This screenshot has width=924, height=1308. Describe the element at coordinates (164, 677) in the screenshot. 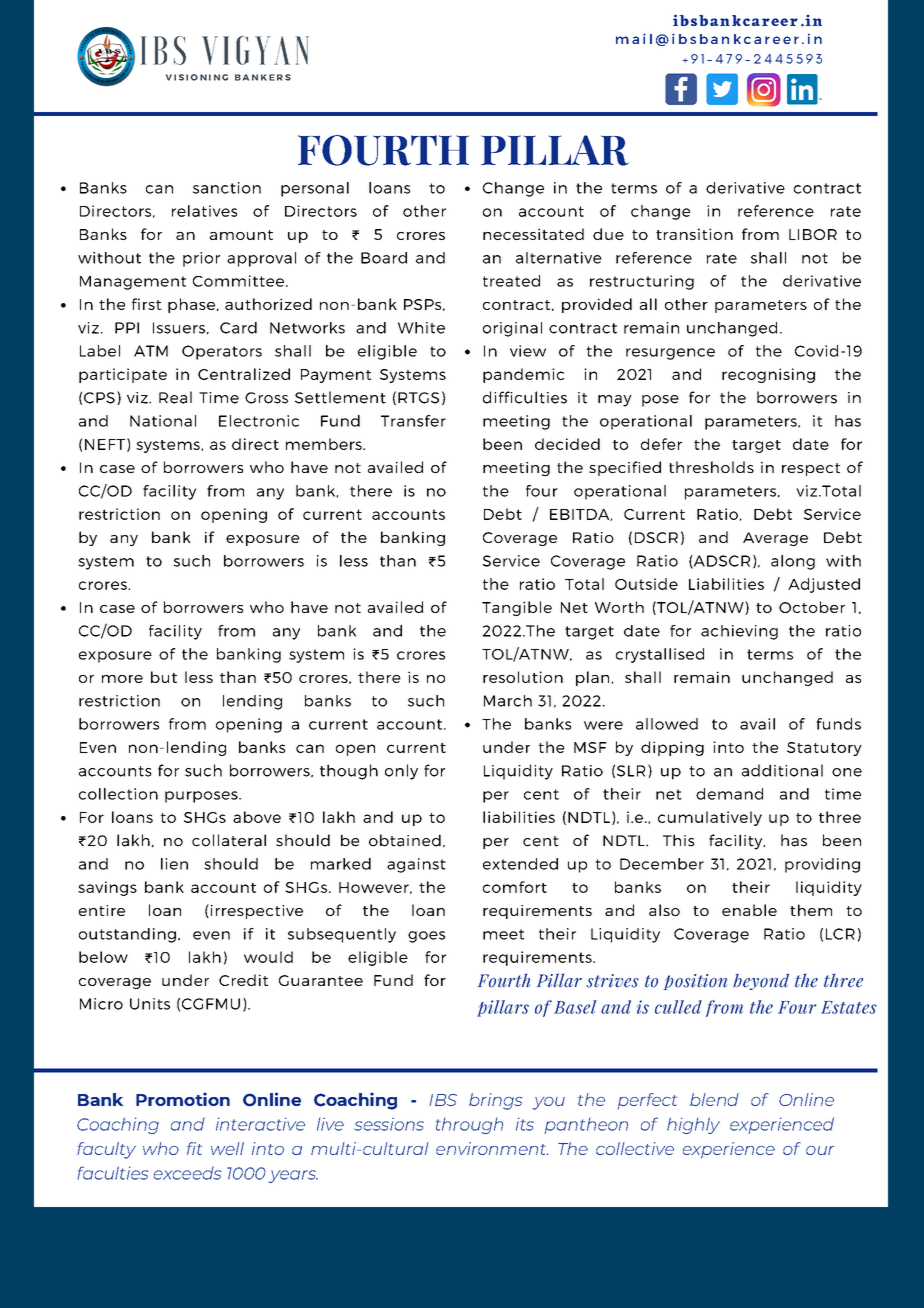

I see `but` at that location.
